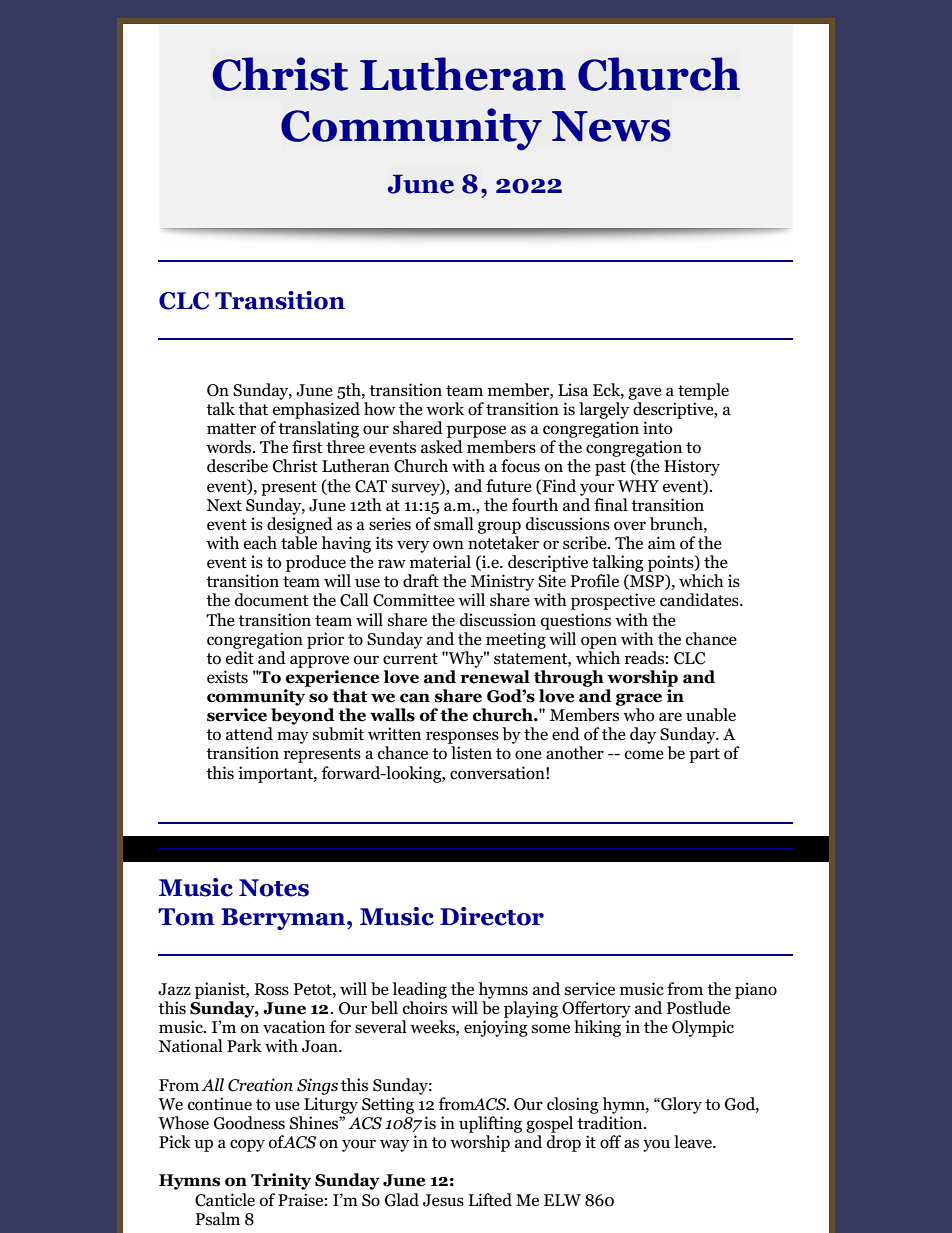 This page has width=952, height=1233. Describe the element at coordinates (454, 524) in the page. I see `small` at that location.
